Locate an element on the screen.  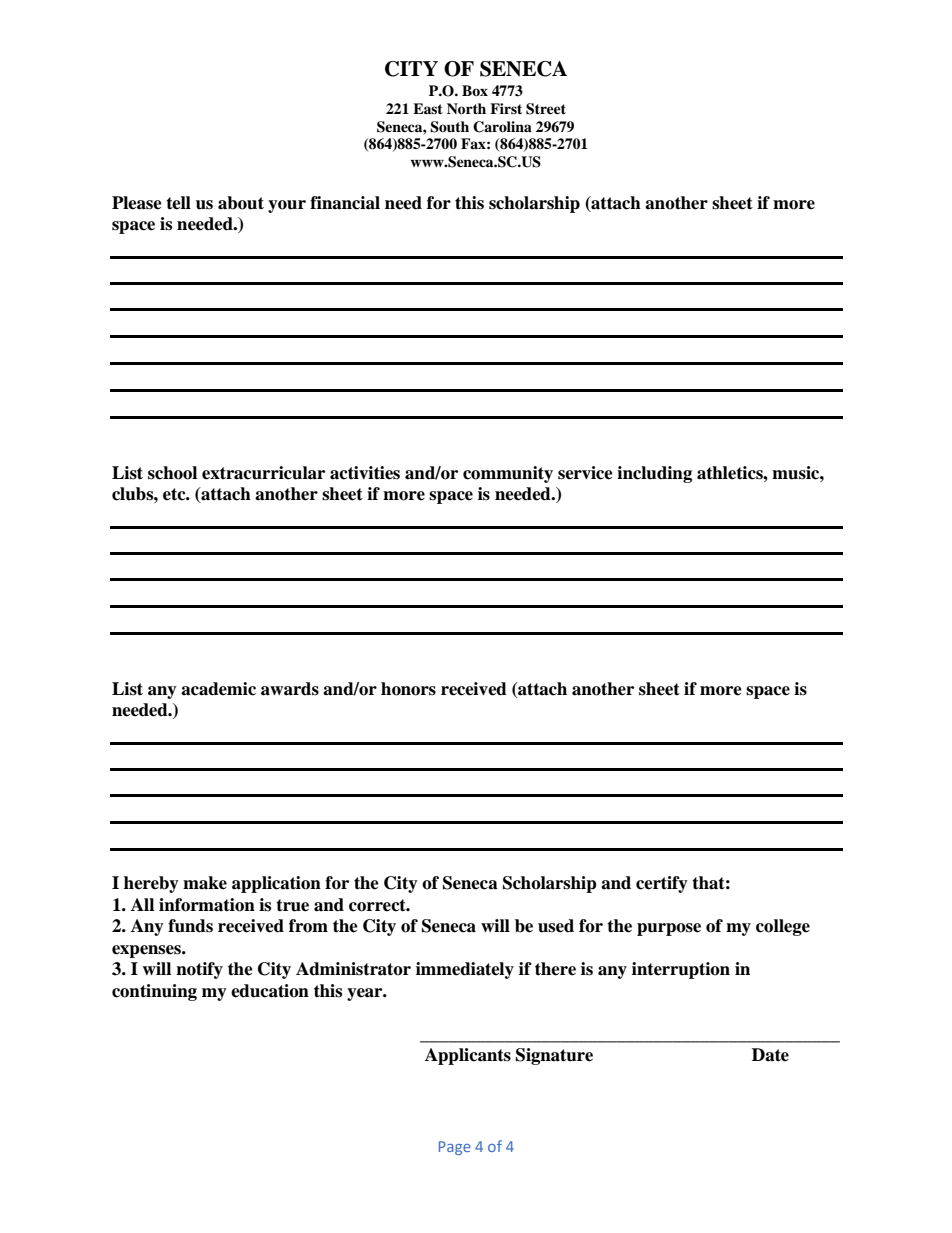
including is located at coordinates (654, 474).
